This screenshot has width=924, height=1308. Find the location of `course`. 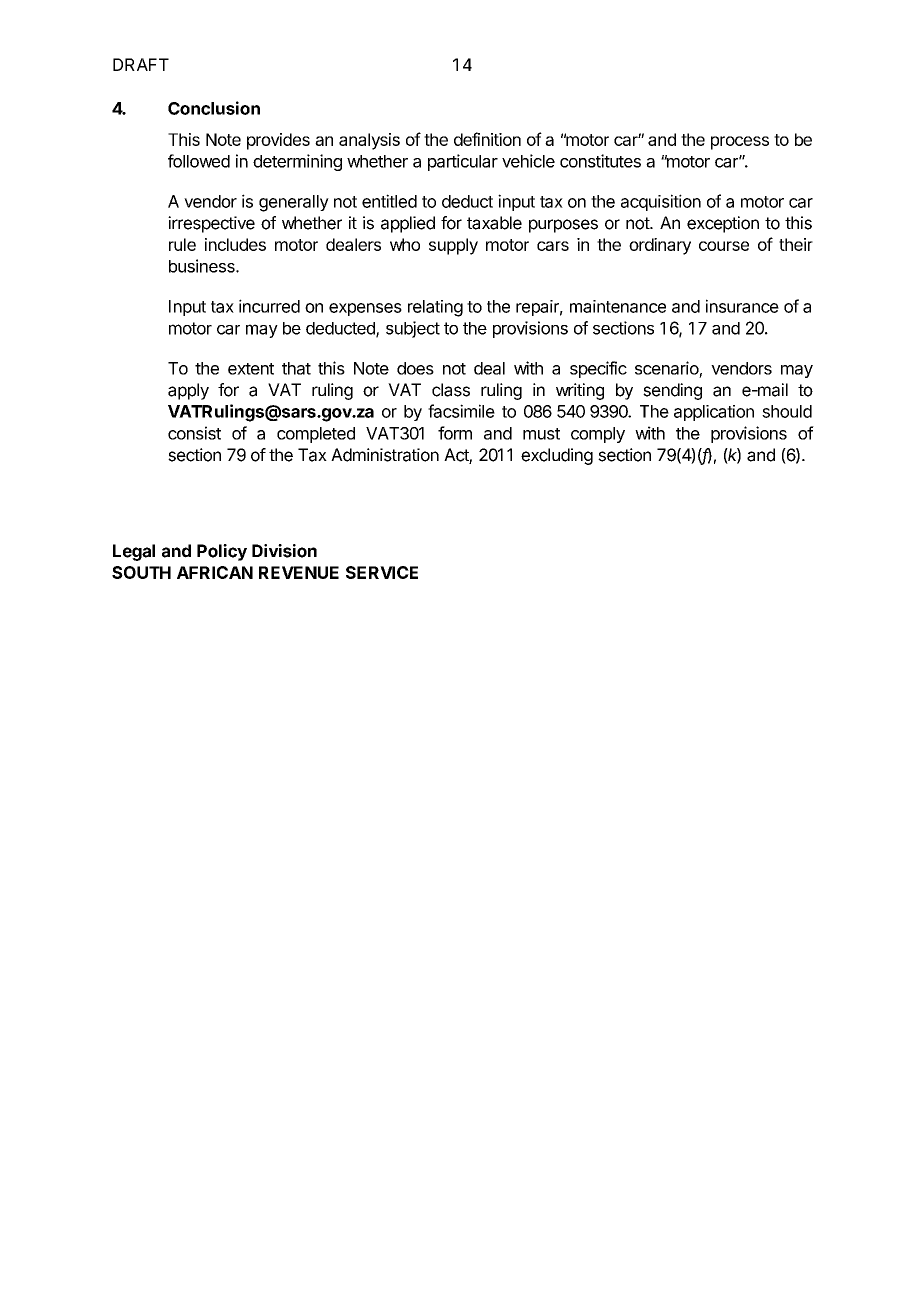

course is located at coordinates (724, 246).
